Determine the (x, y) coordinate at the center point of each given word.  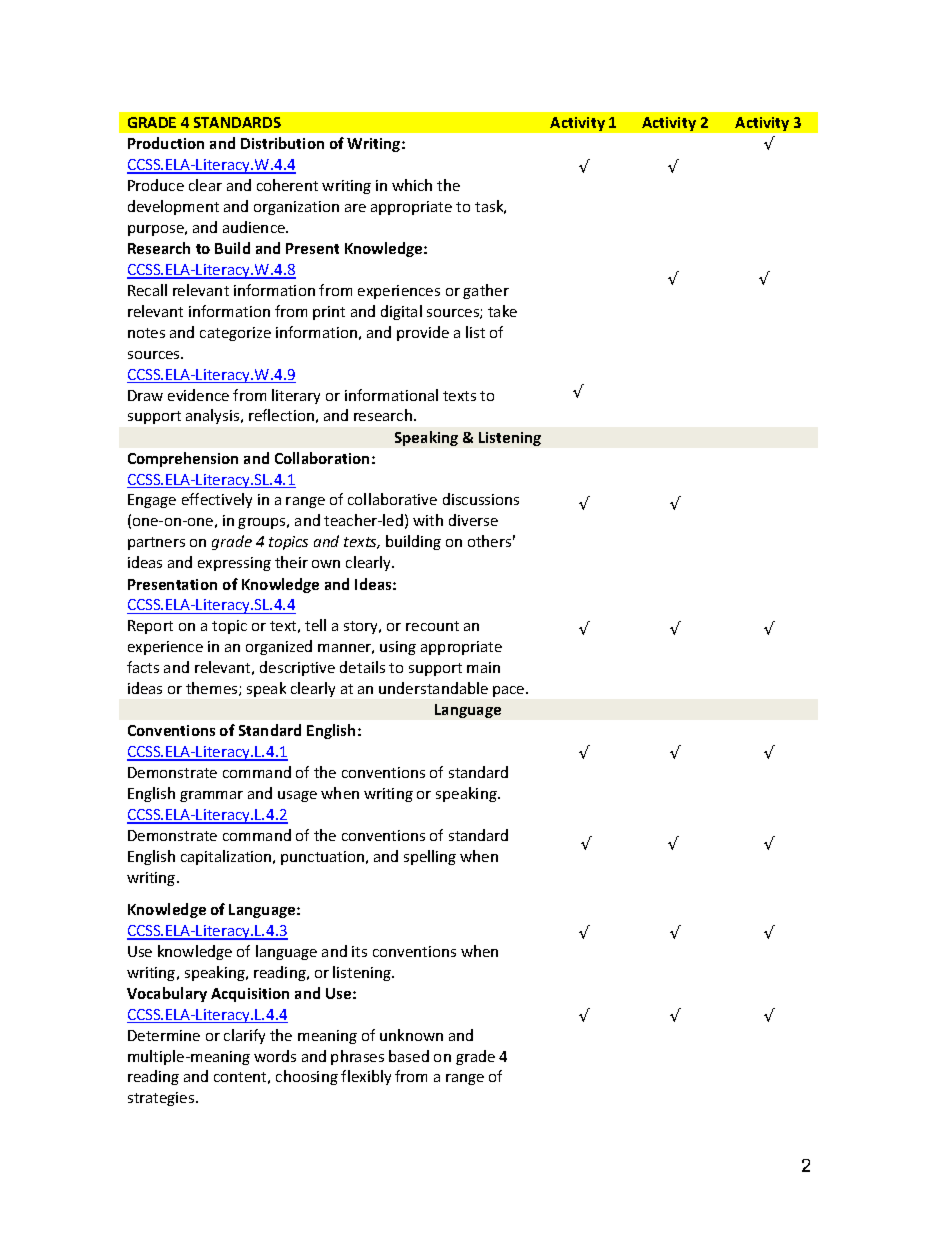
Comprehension (183, 459)
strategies (162, 1099)
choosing (307, 1077)
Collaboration (322, 458)
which (412, 185)
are (355, 208)
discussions (481, 499)
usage (297, 796)
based (409, 1056)
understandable (433, 688)
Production (166, 143)
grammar (211, 796)
